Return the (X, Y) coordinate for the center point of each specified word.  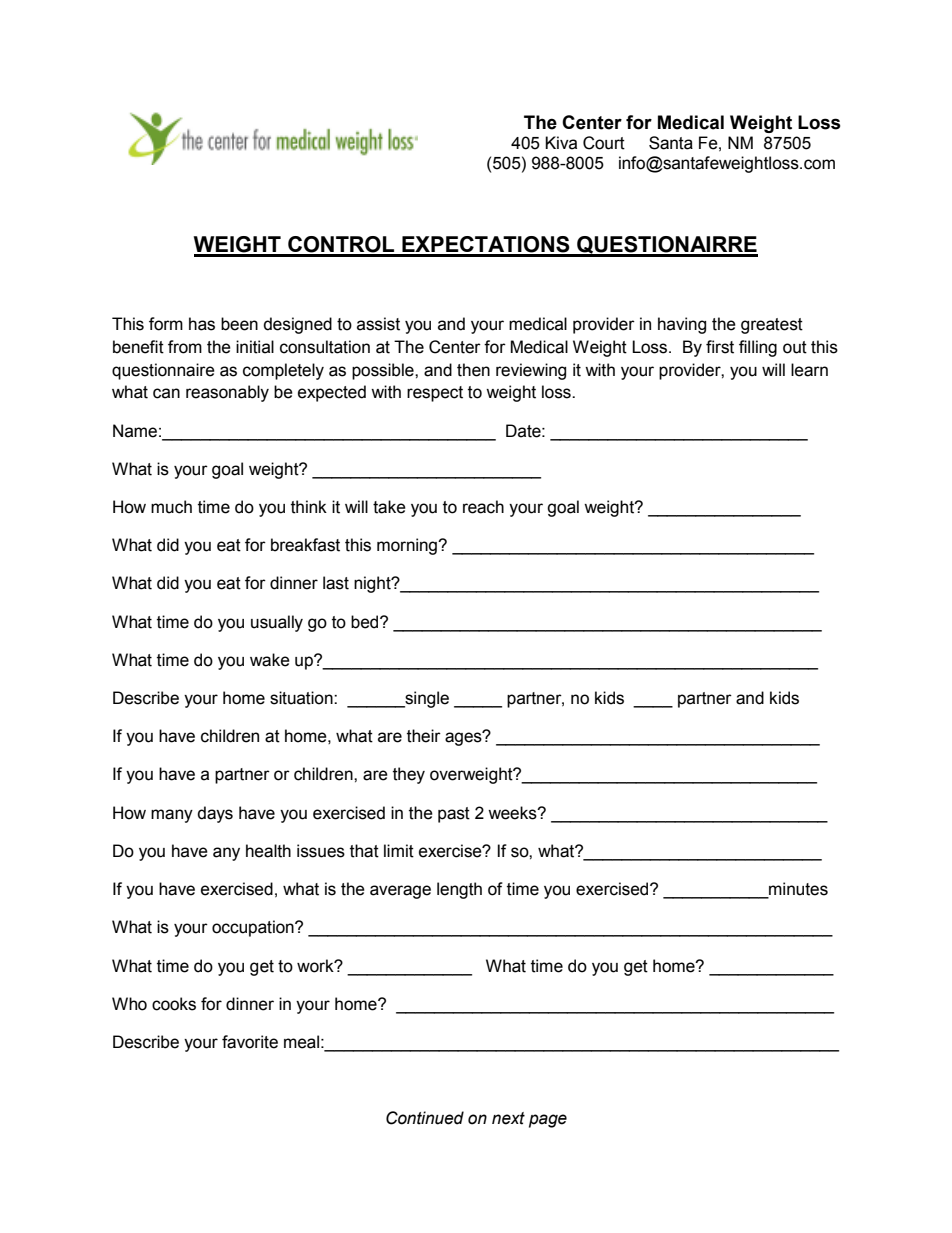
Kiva (561, 143)
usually (277, 623)
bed (366, 622)
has (202, 324)
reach (483, 507)
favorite (250, 1042)
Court (604, 143)
